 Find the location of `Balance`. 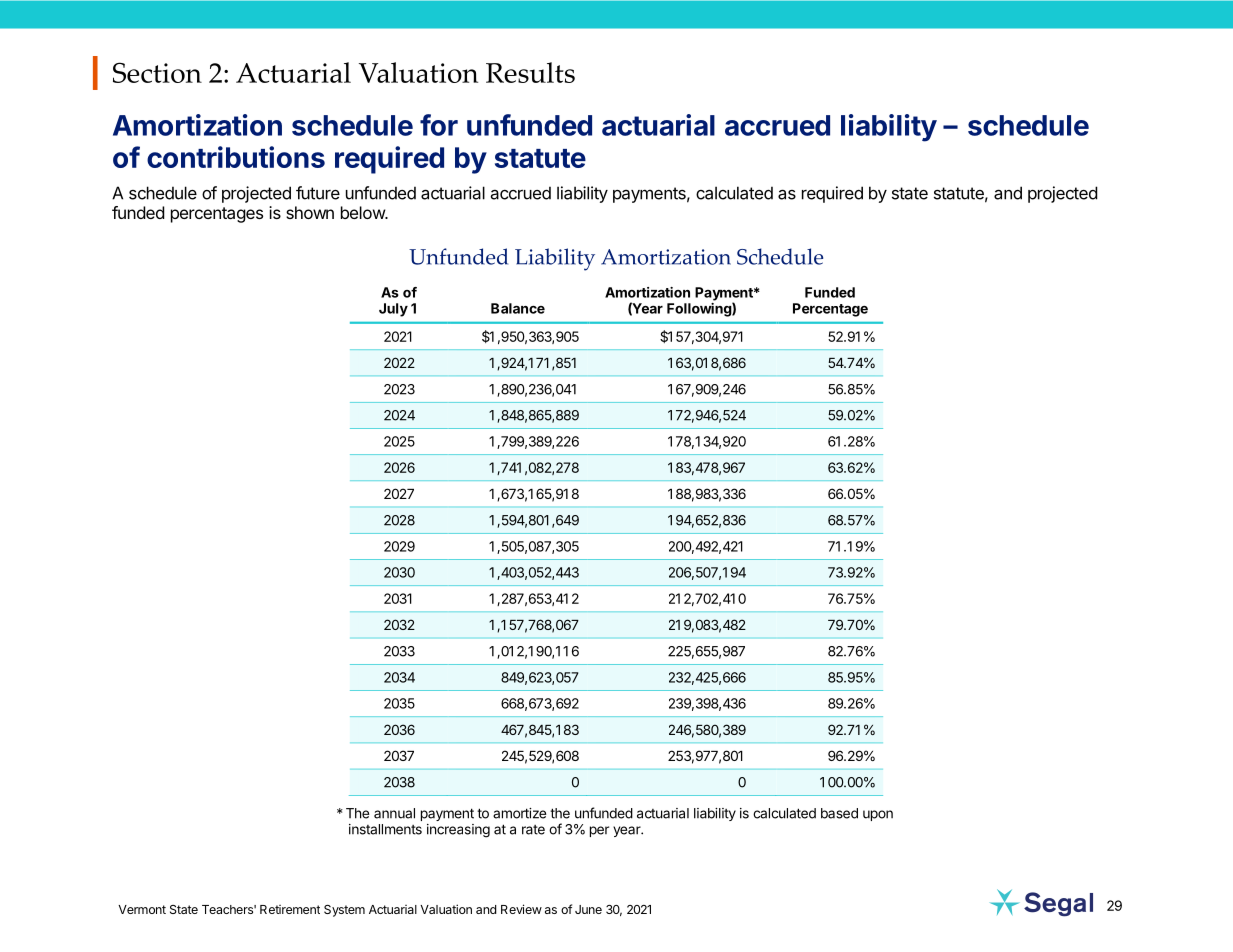

Balance is located at coordinates (518, 308).
